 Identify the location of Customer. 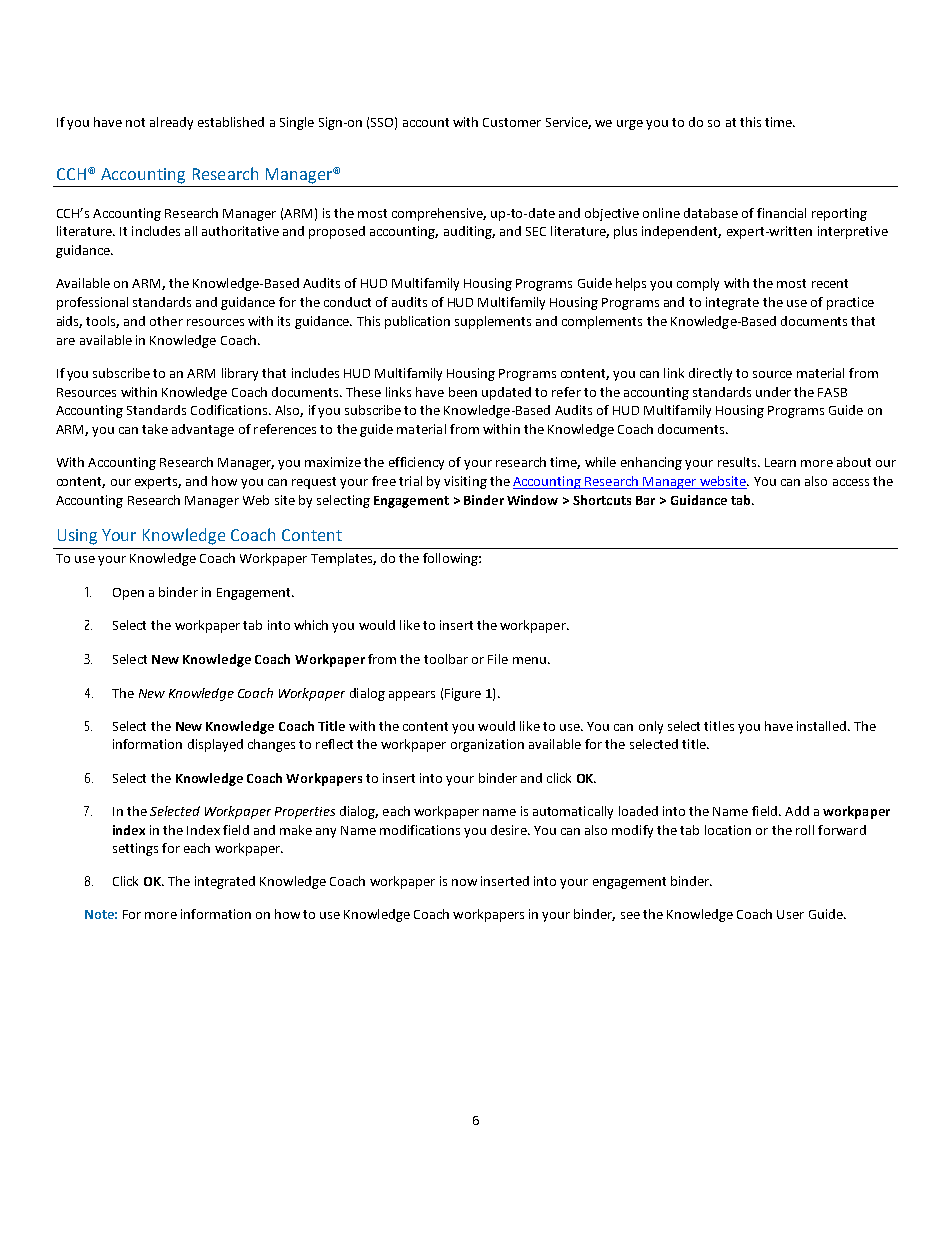
(512, 122).
